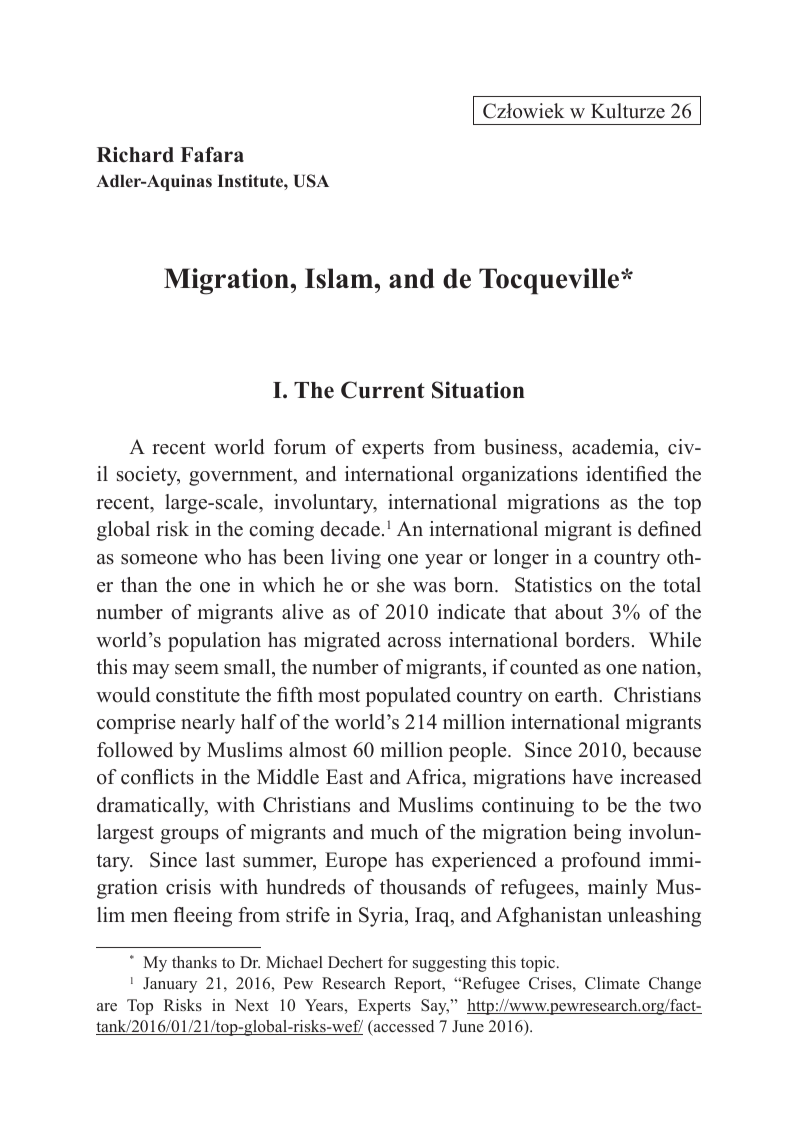 The height and width of the screenshot is (1129, 798). What do you see at coordinates (478, 390) in the screenshot?
I see `Situation` at bounding box center [478, 390].
